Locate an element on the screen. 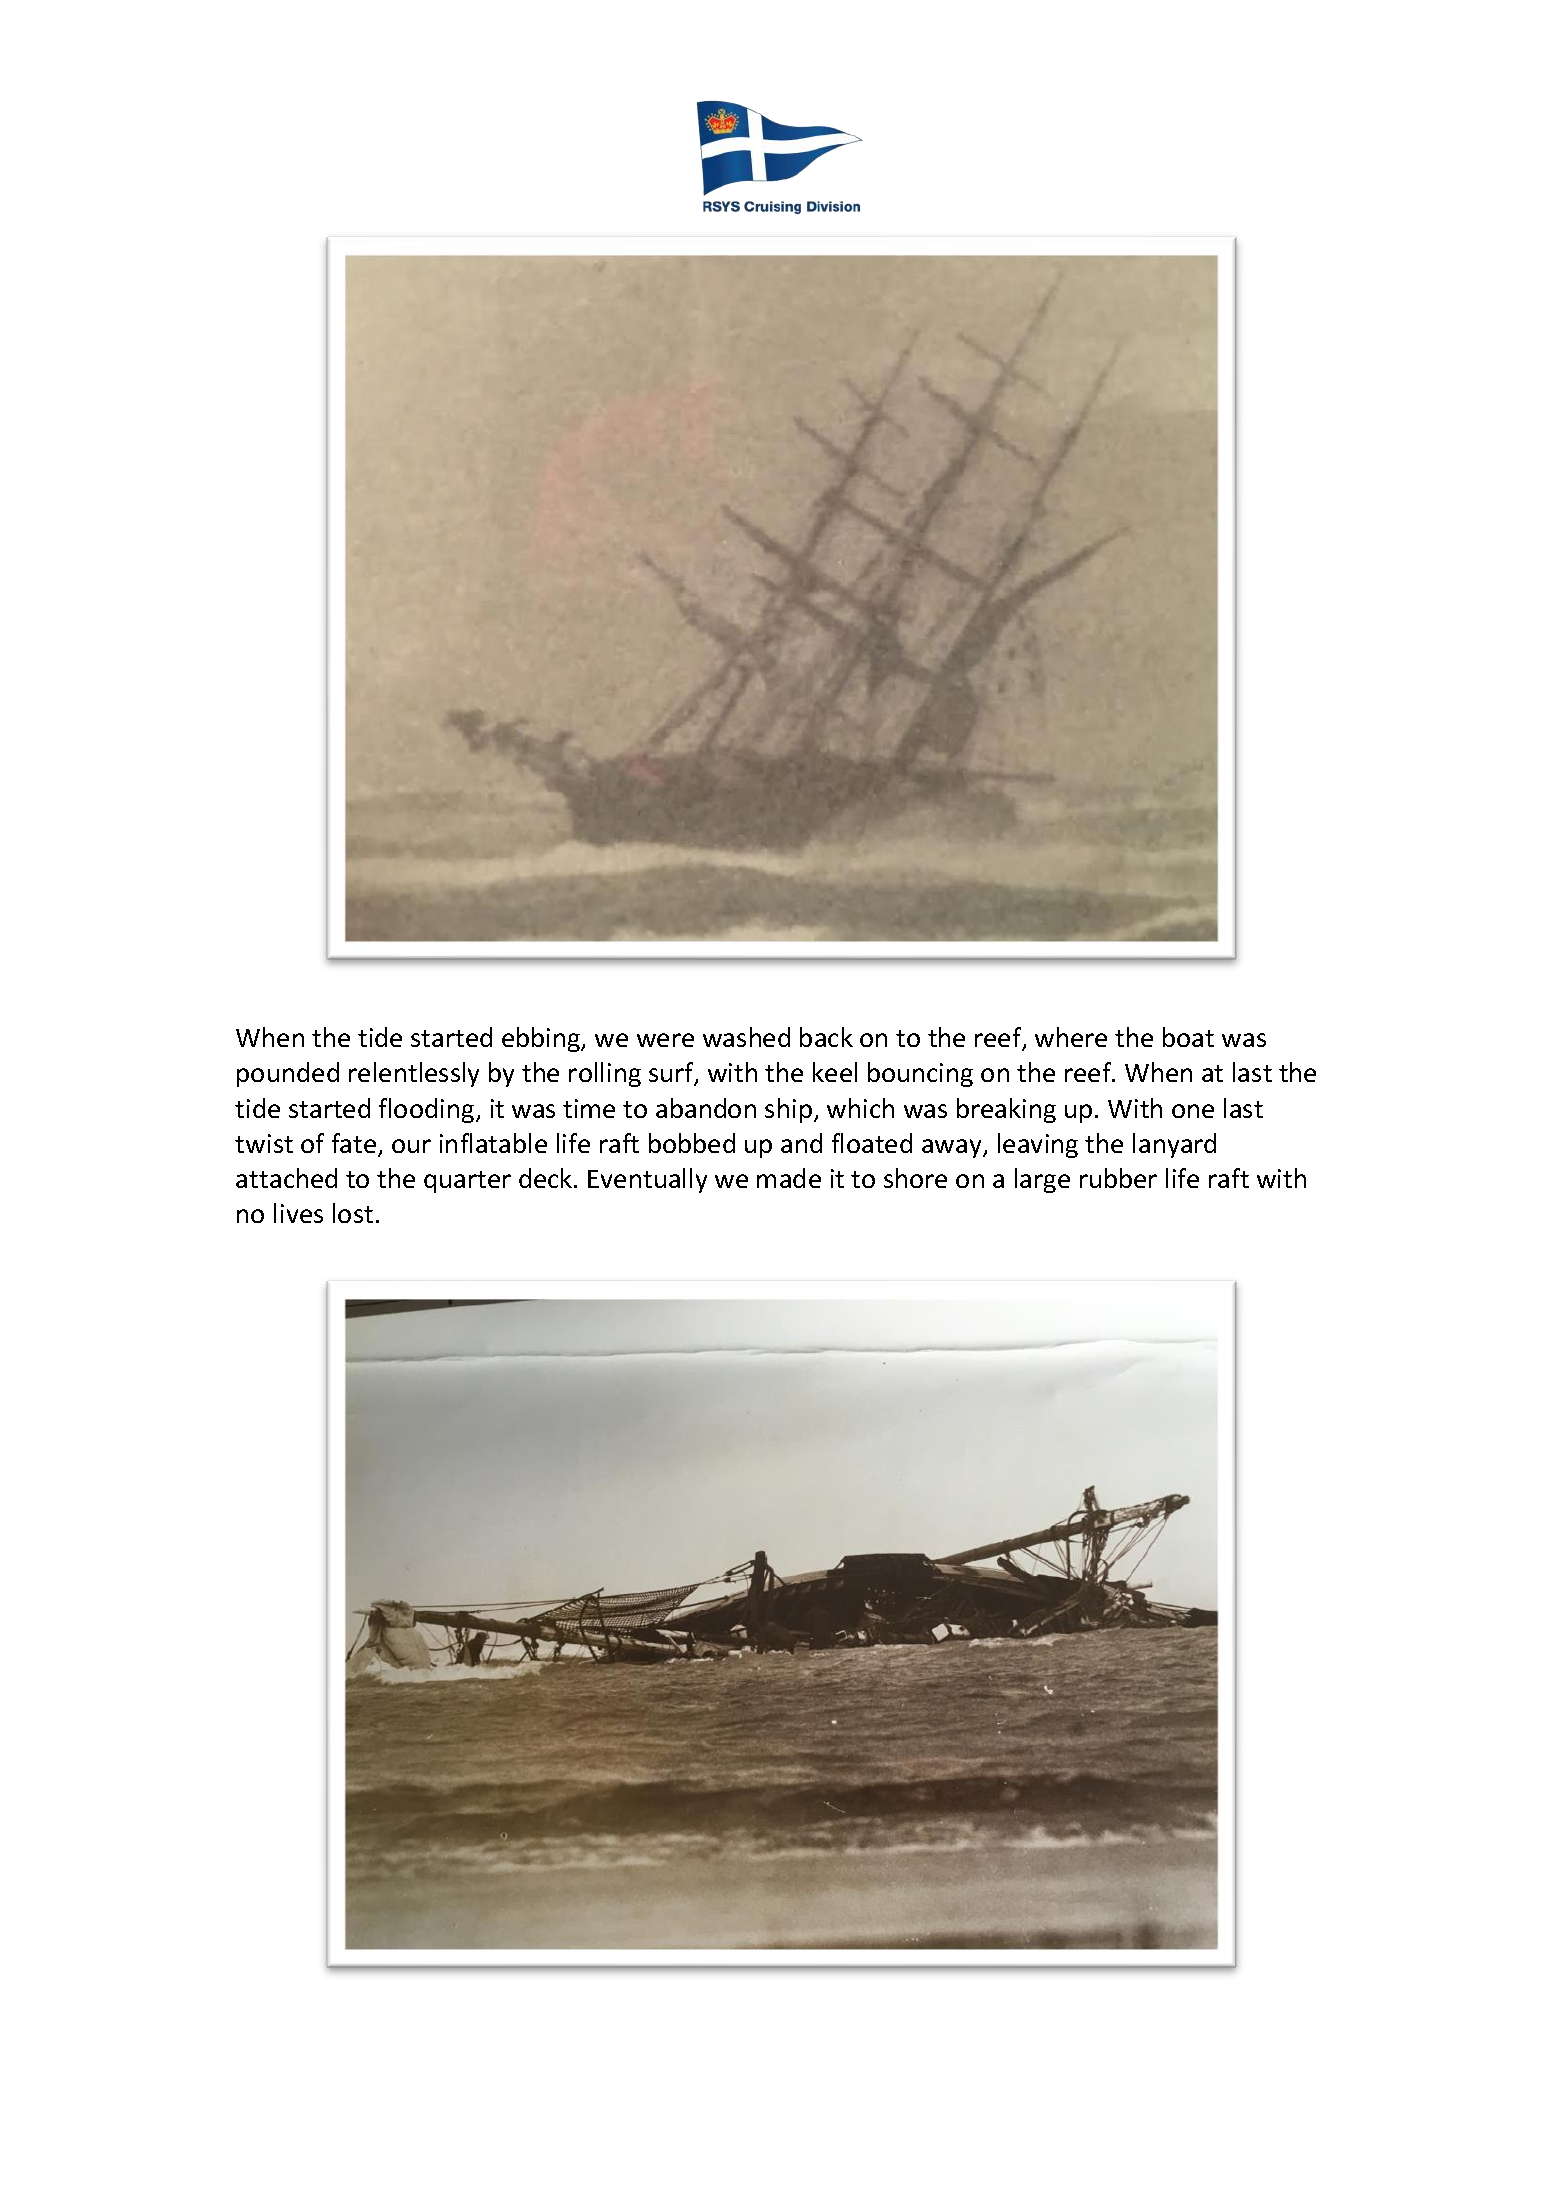  relentlessly is located at coordinates (414, 1074).
